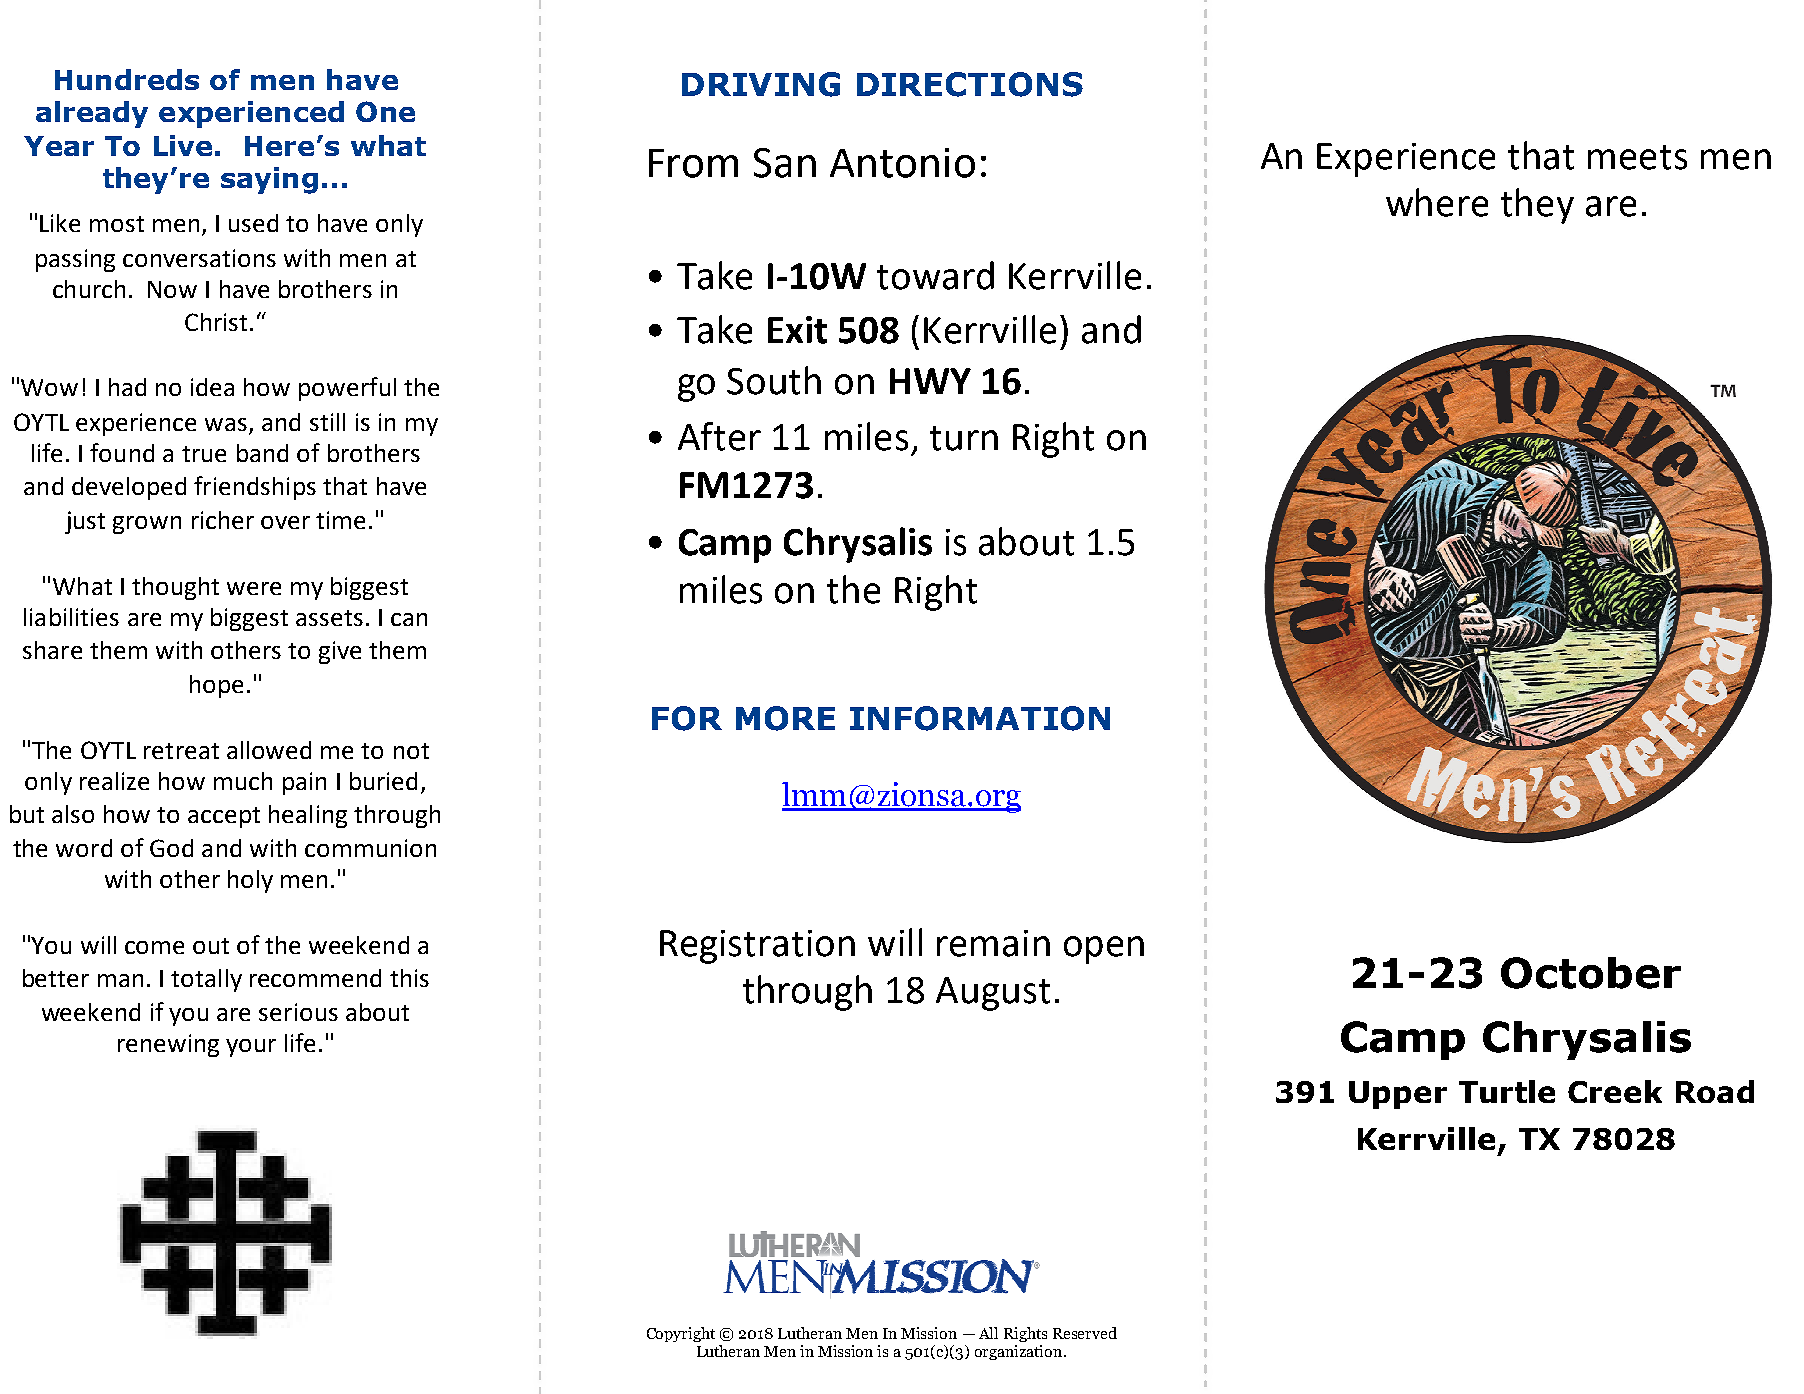  Describe the element at coordinates (785, 718) in the page. I see `MORE` at that location.
